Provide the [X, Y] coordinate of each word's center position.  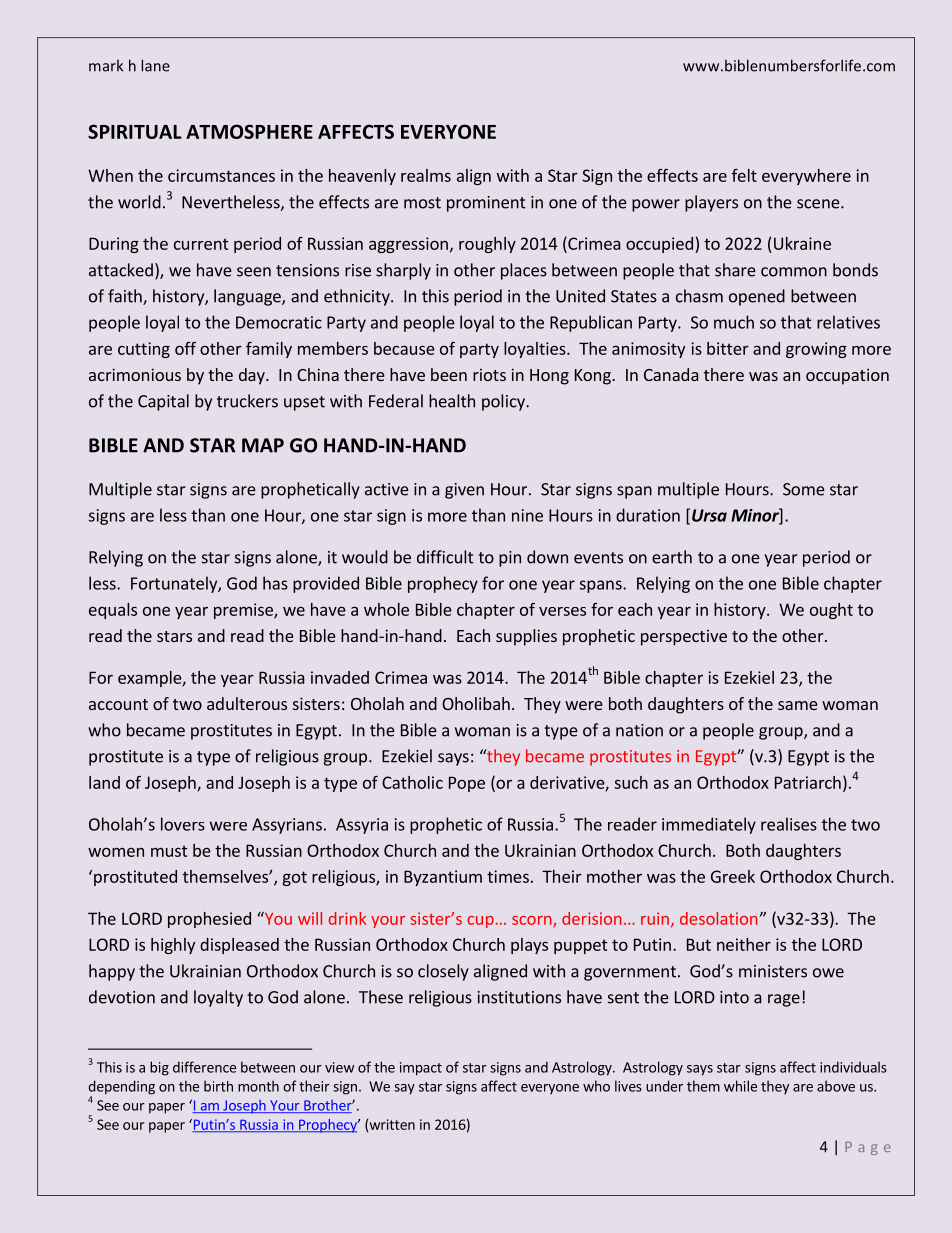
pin [510, 559]
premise [244, 611]
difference [204, 1067]
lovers [183, 824]
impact [421, 1069]
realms [426, 175]
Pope [467, 784]
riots [489, 375]
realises [789, 824]
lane [155, 65]
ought [831, 611]
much [734, 322]
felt [744, 175]
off [185, 348]
